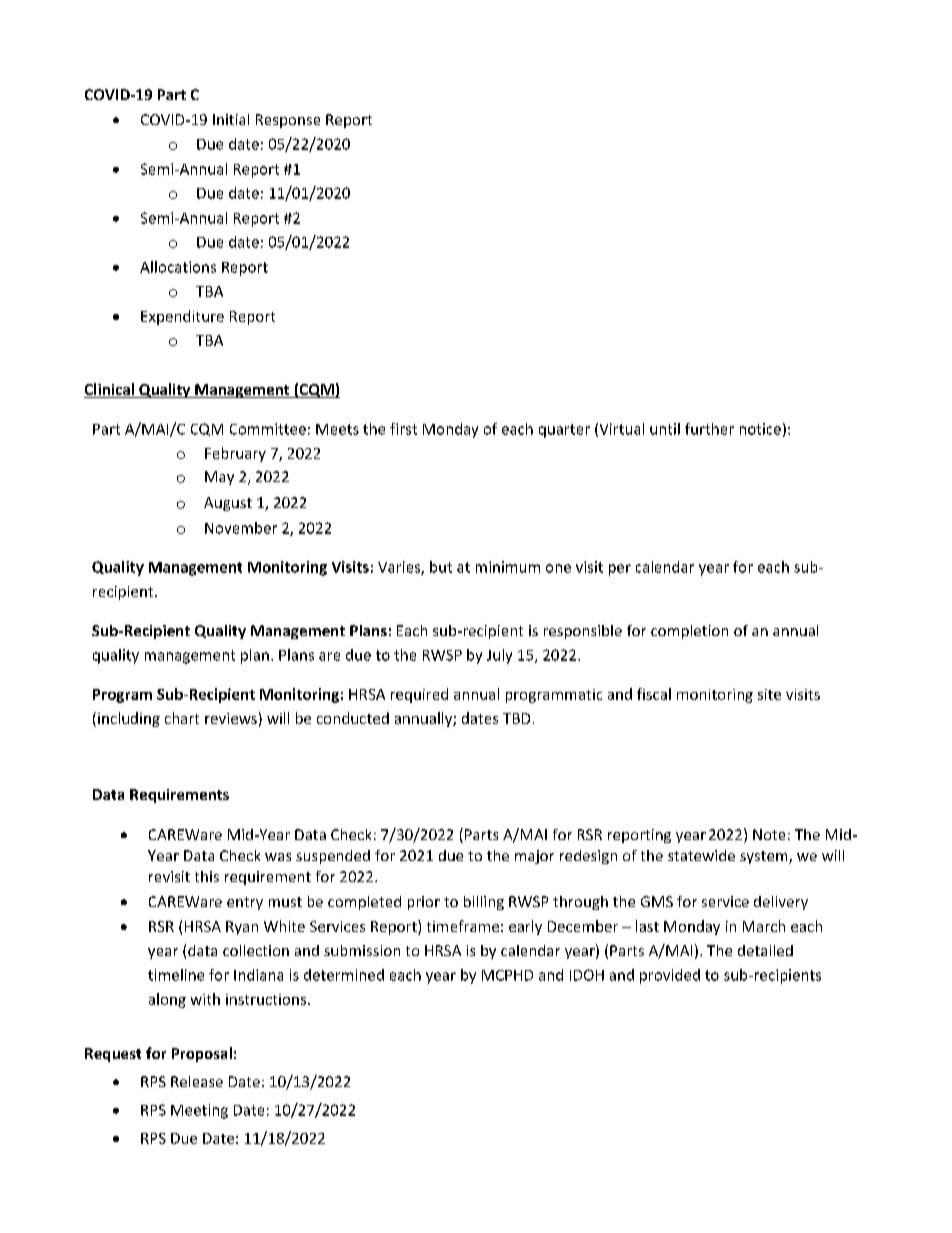 The height and width of the image is (1233, 952). What do you see at coordinates (424, 903) in the image?
I see `prior` at bounding box center [424, 903].
